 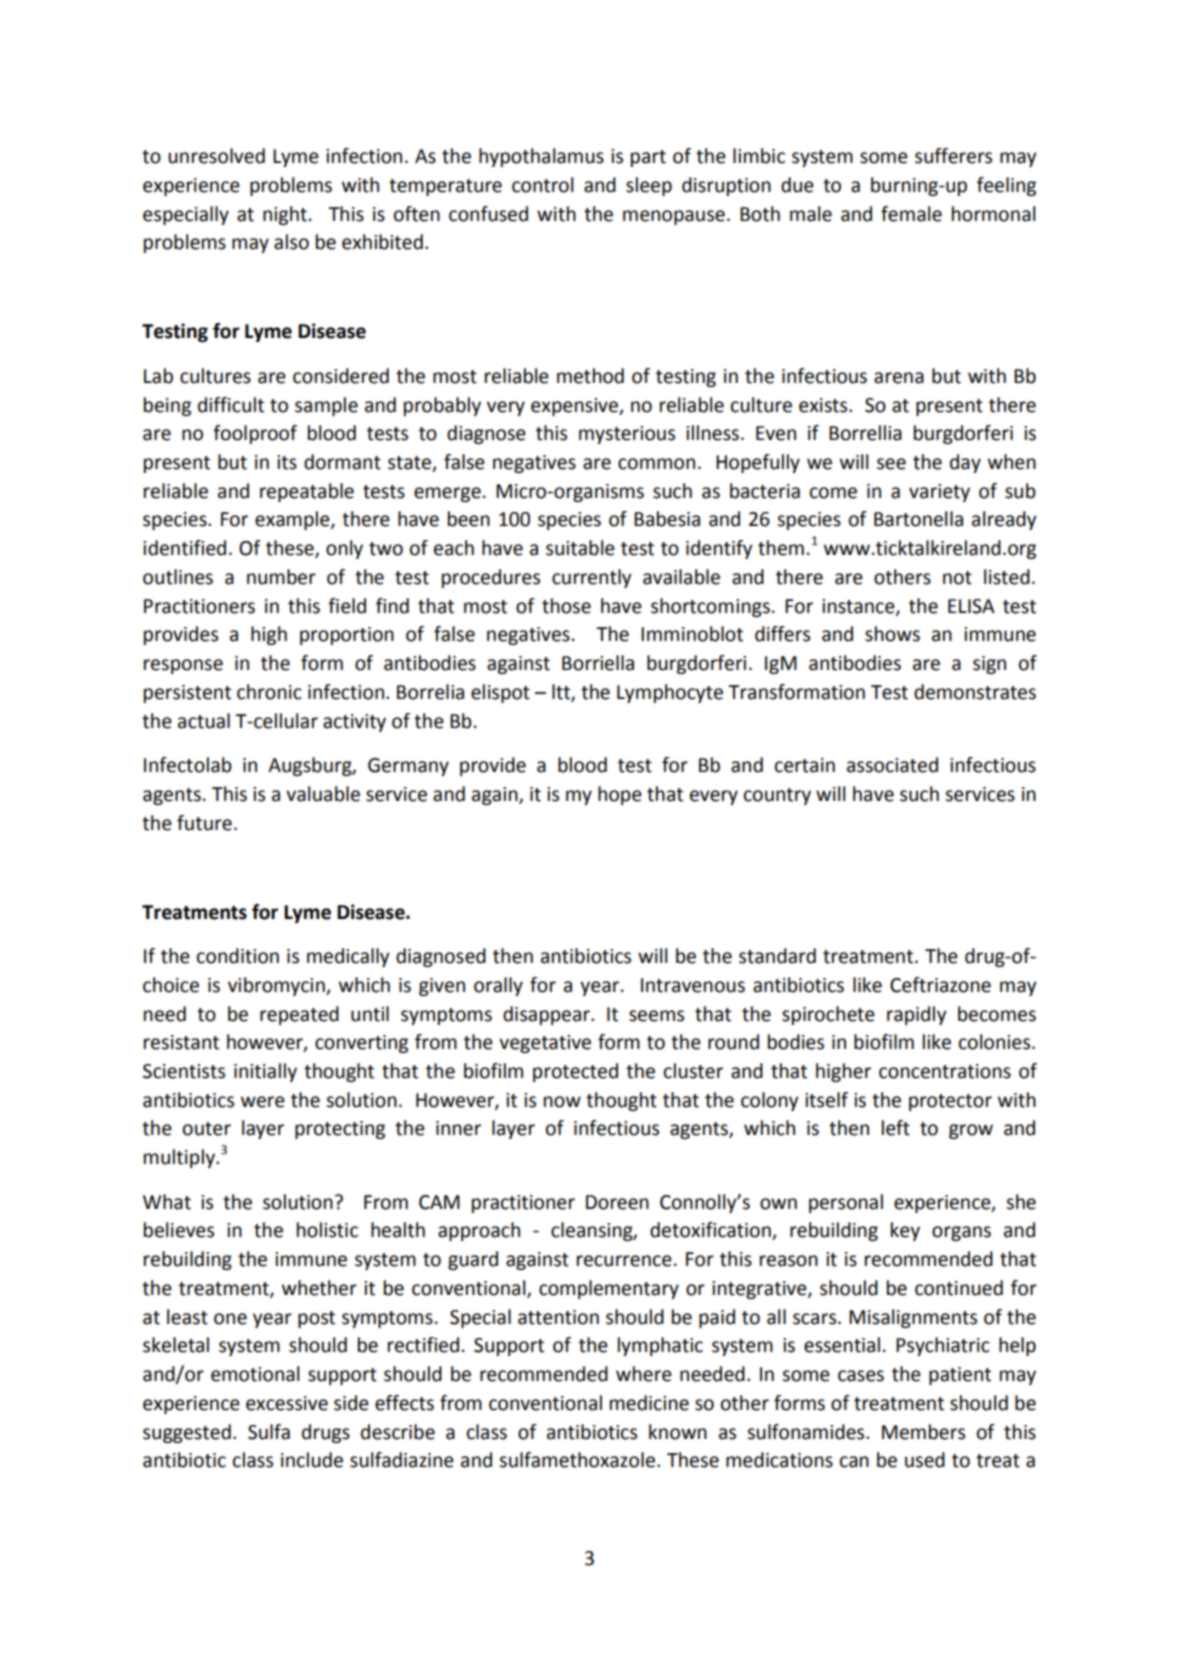 I want to click on sufferers, so click(x=953, y=156).
